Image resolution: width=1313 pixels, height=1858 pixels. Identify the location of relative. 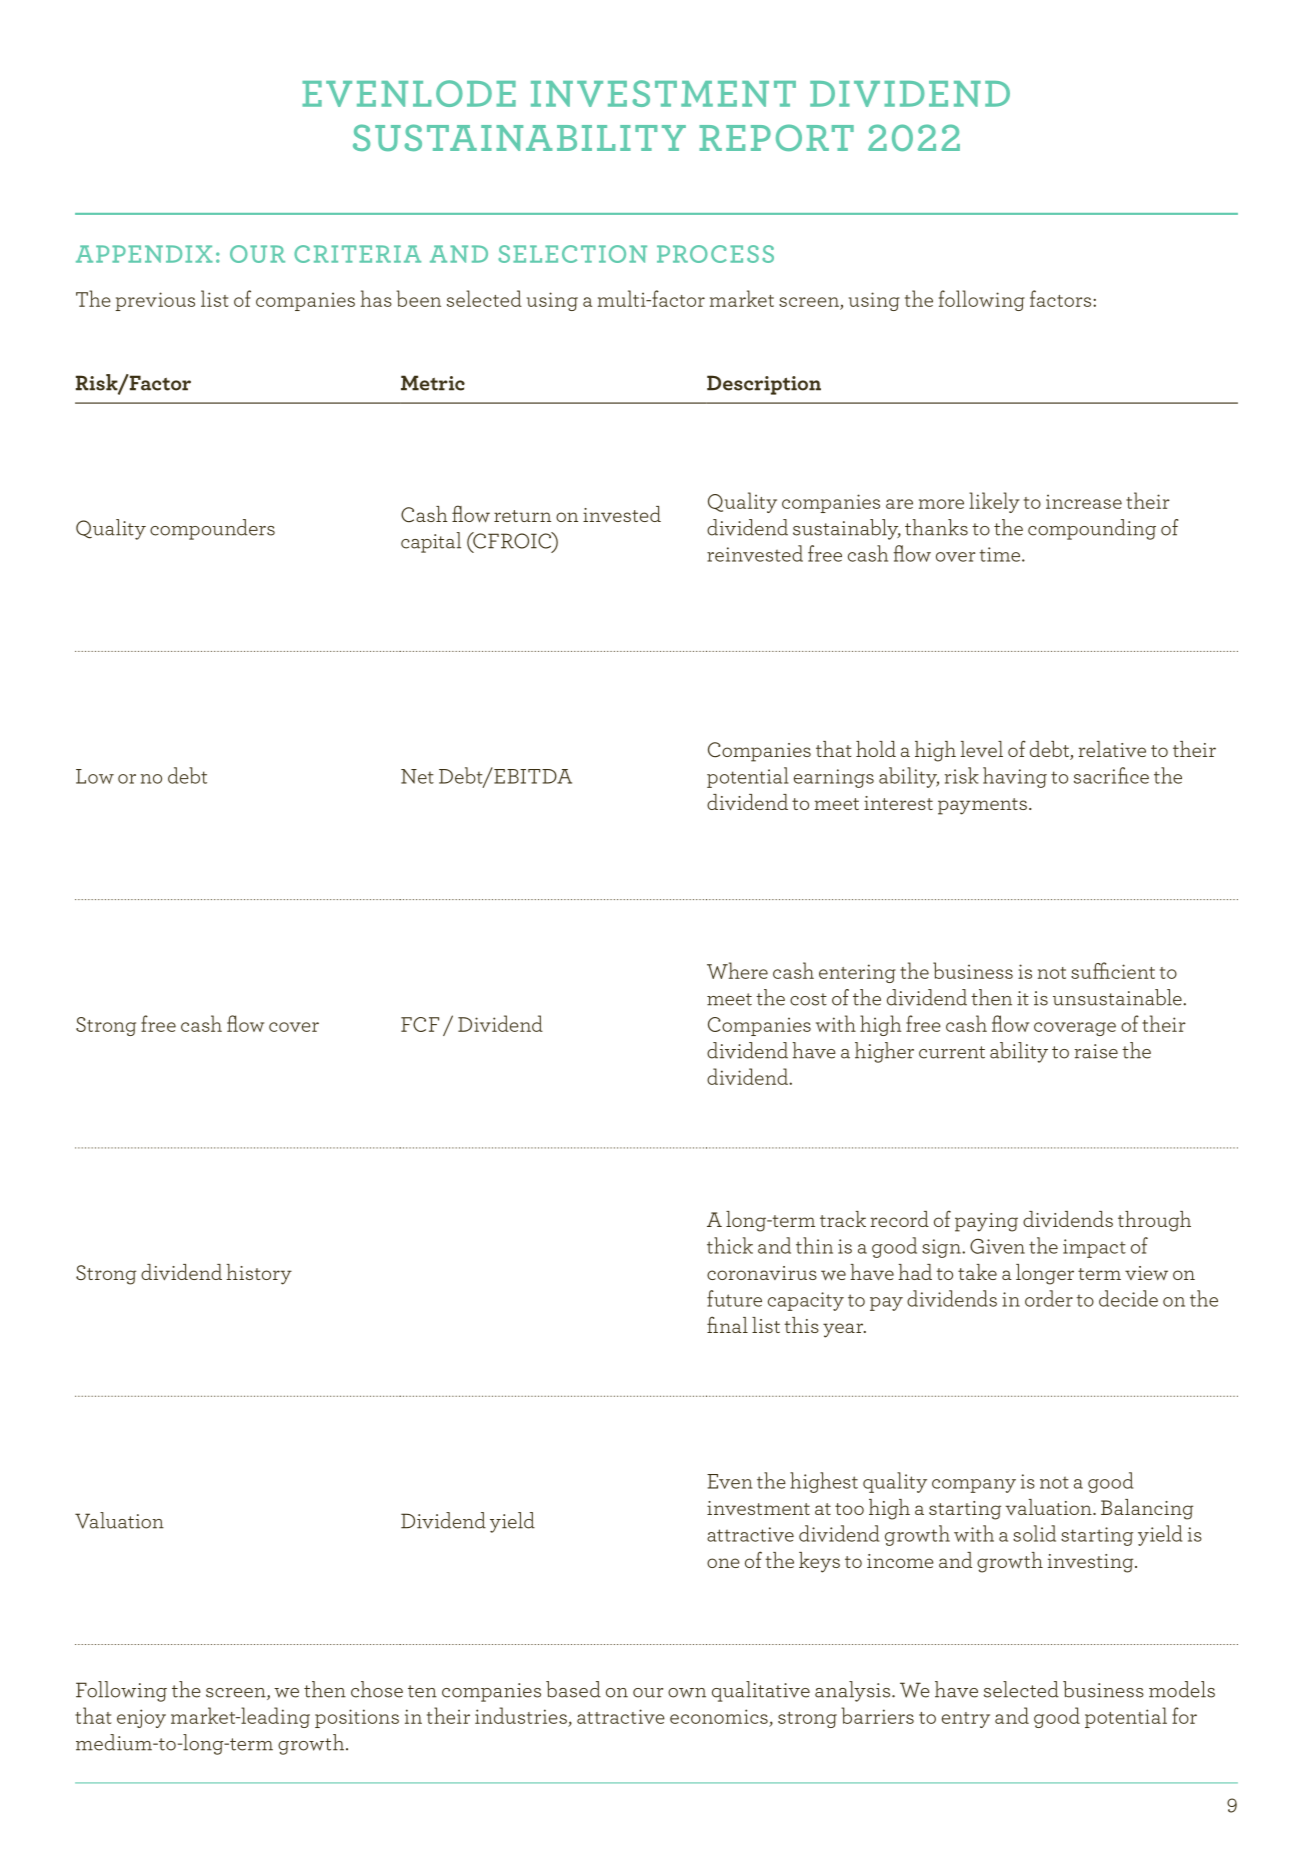
(1112, 749).
